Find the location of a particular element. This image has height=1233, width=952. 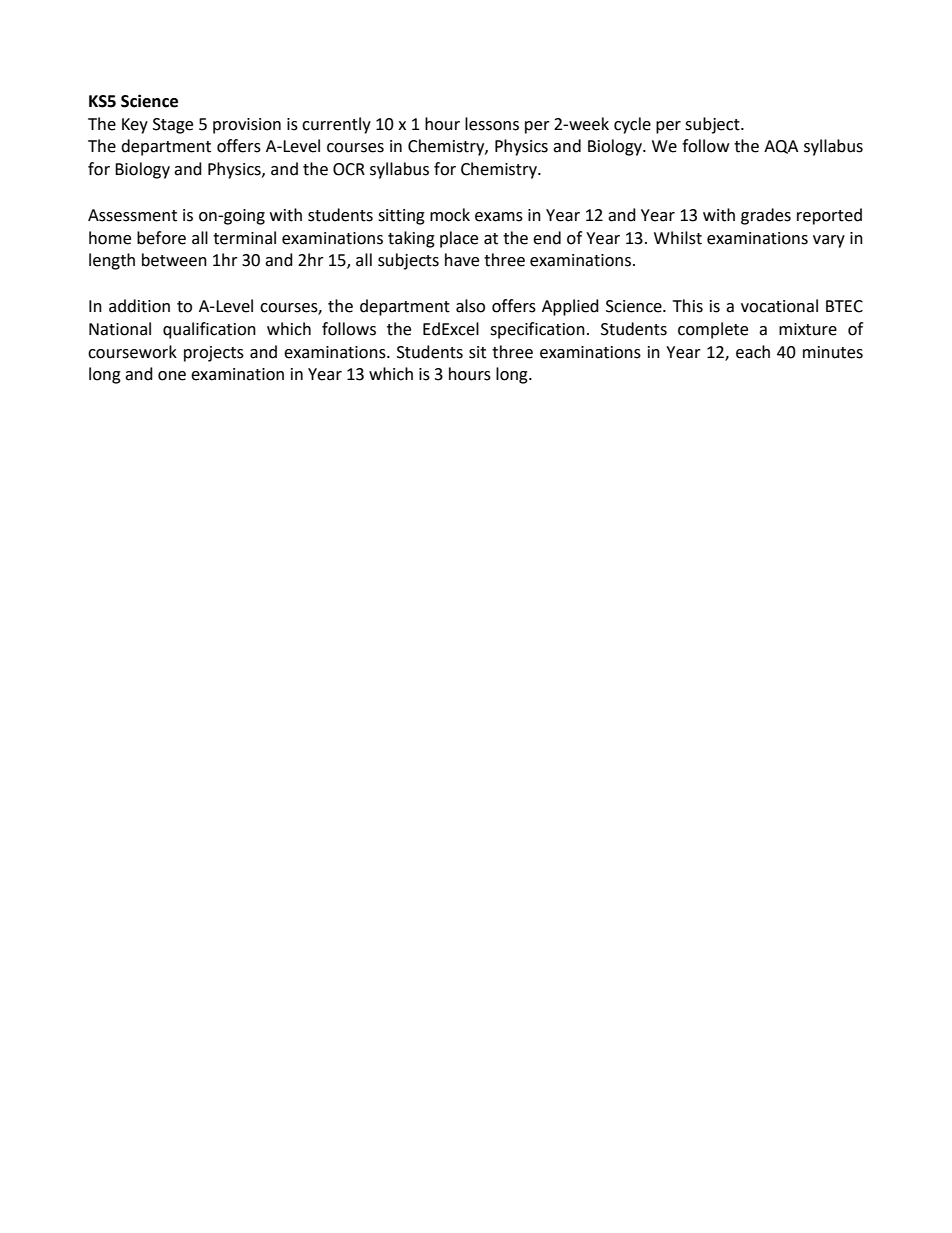

each is located at coordinates (753, 352).
